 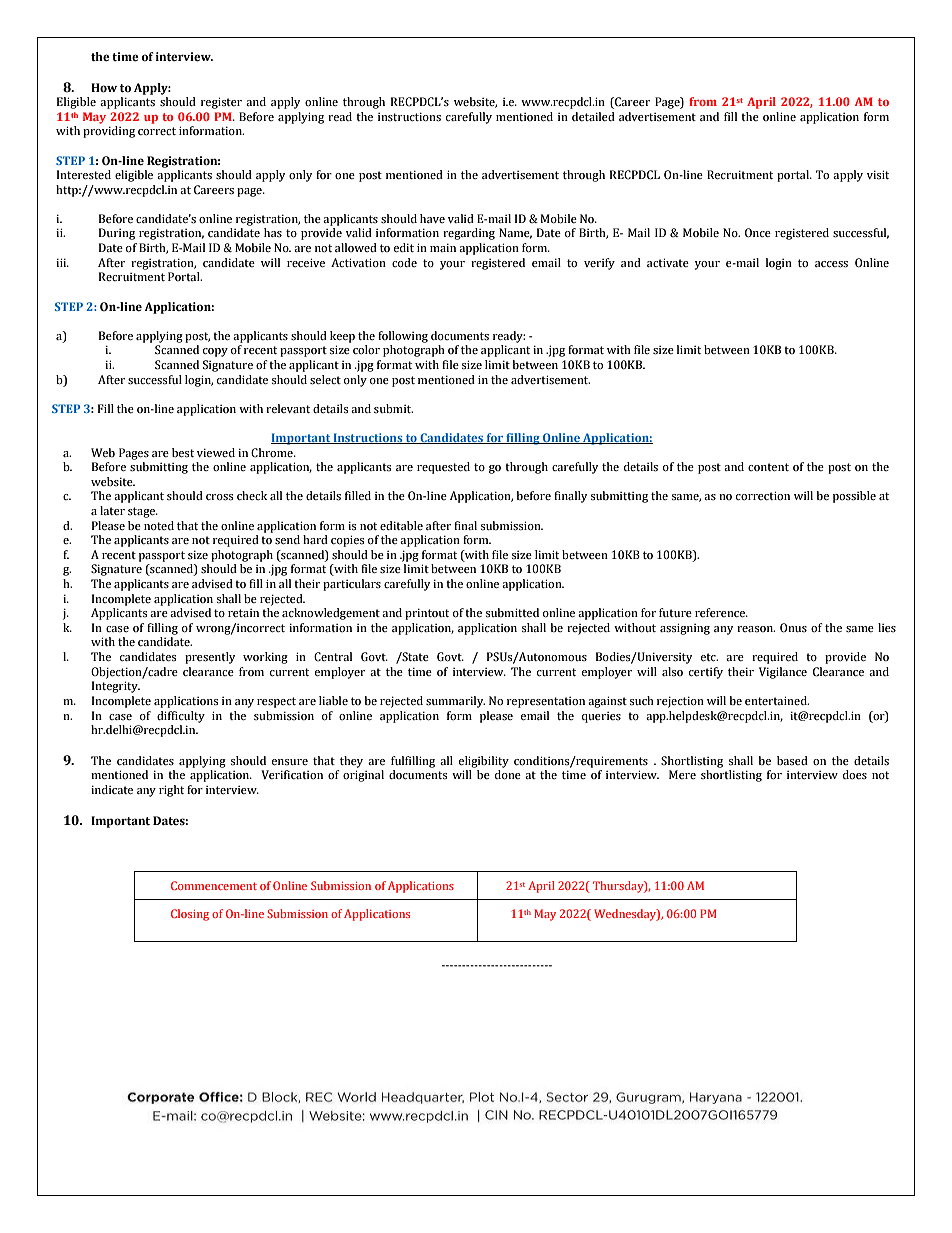 I want to click on detailed, so click(x=593, y=116).
